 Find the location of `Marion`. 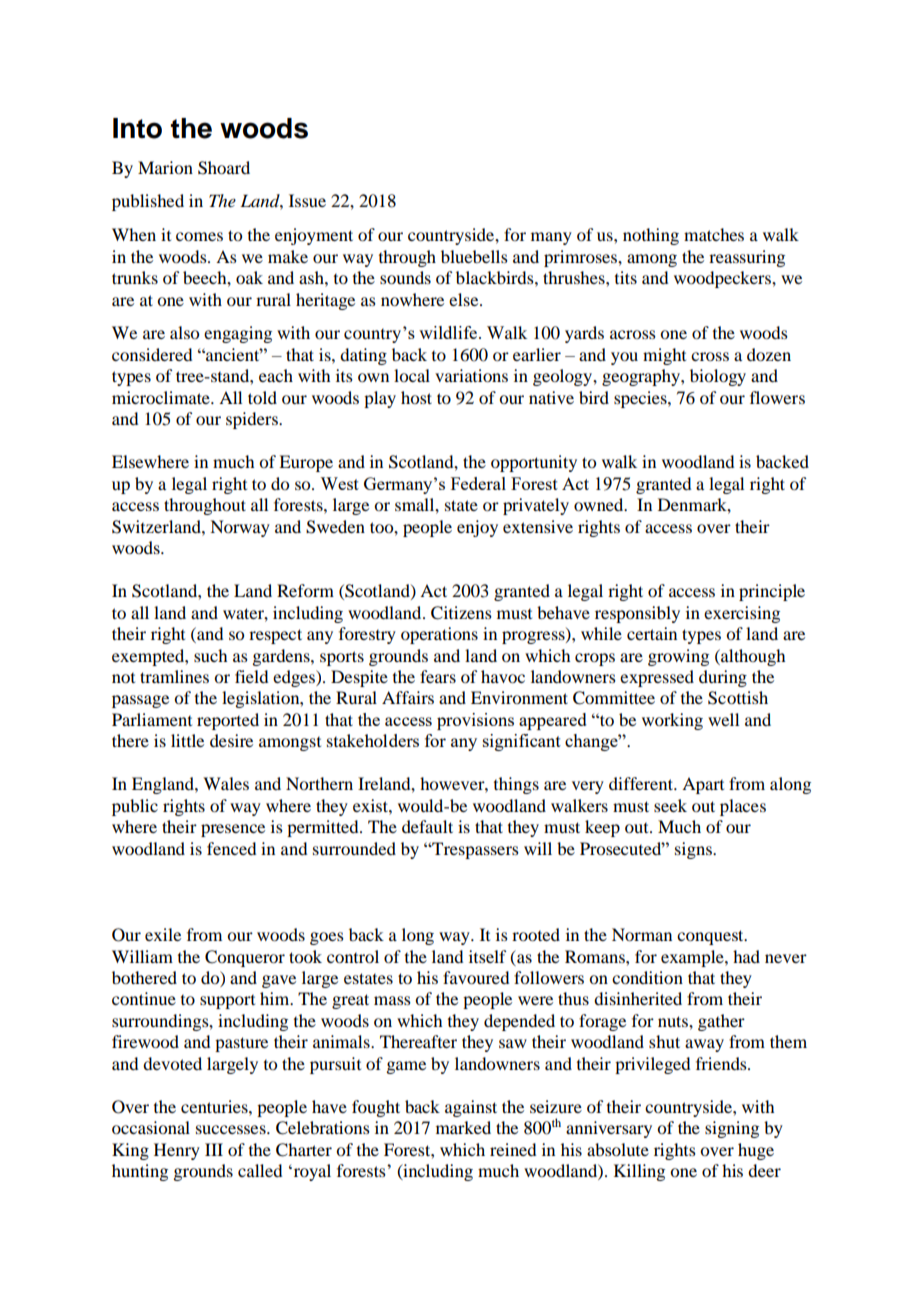

Marion is located at coordinates (165, 167).
